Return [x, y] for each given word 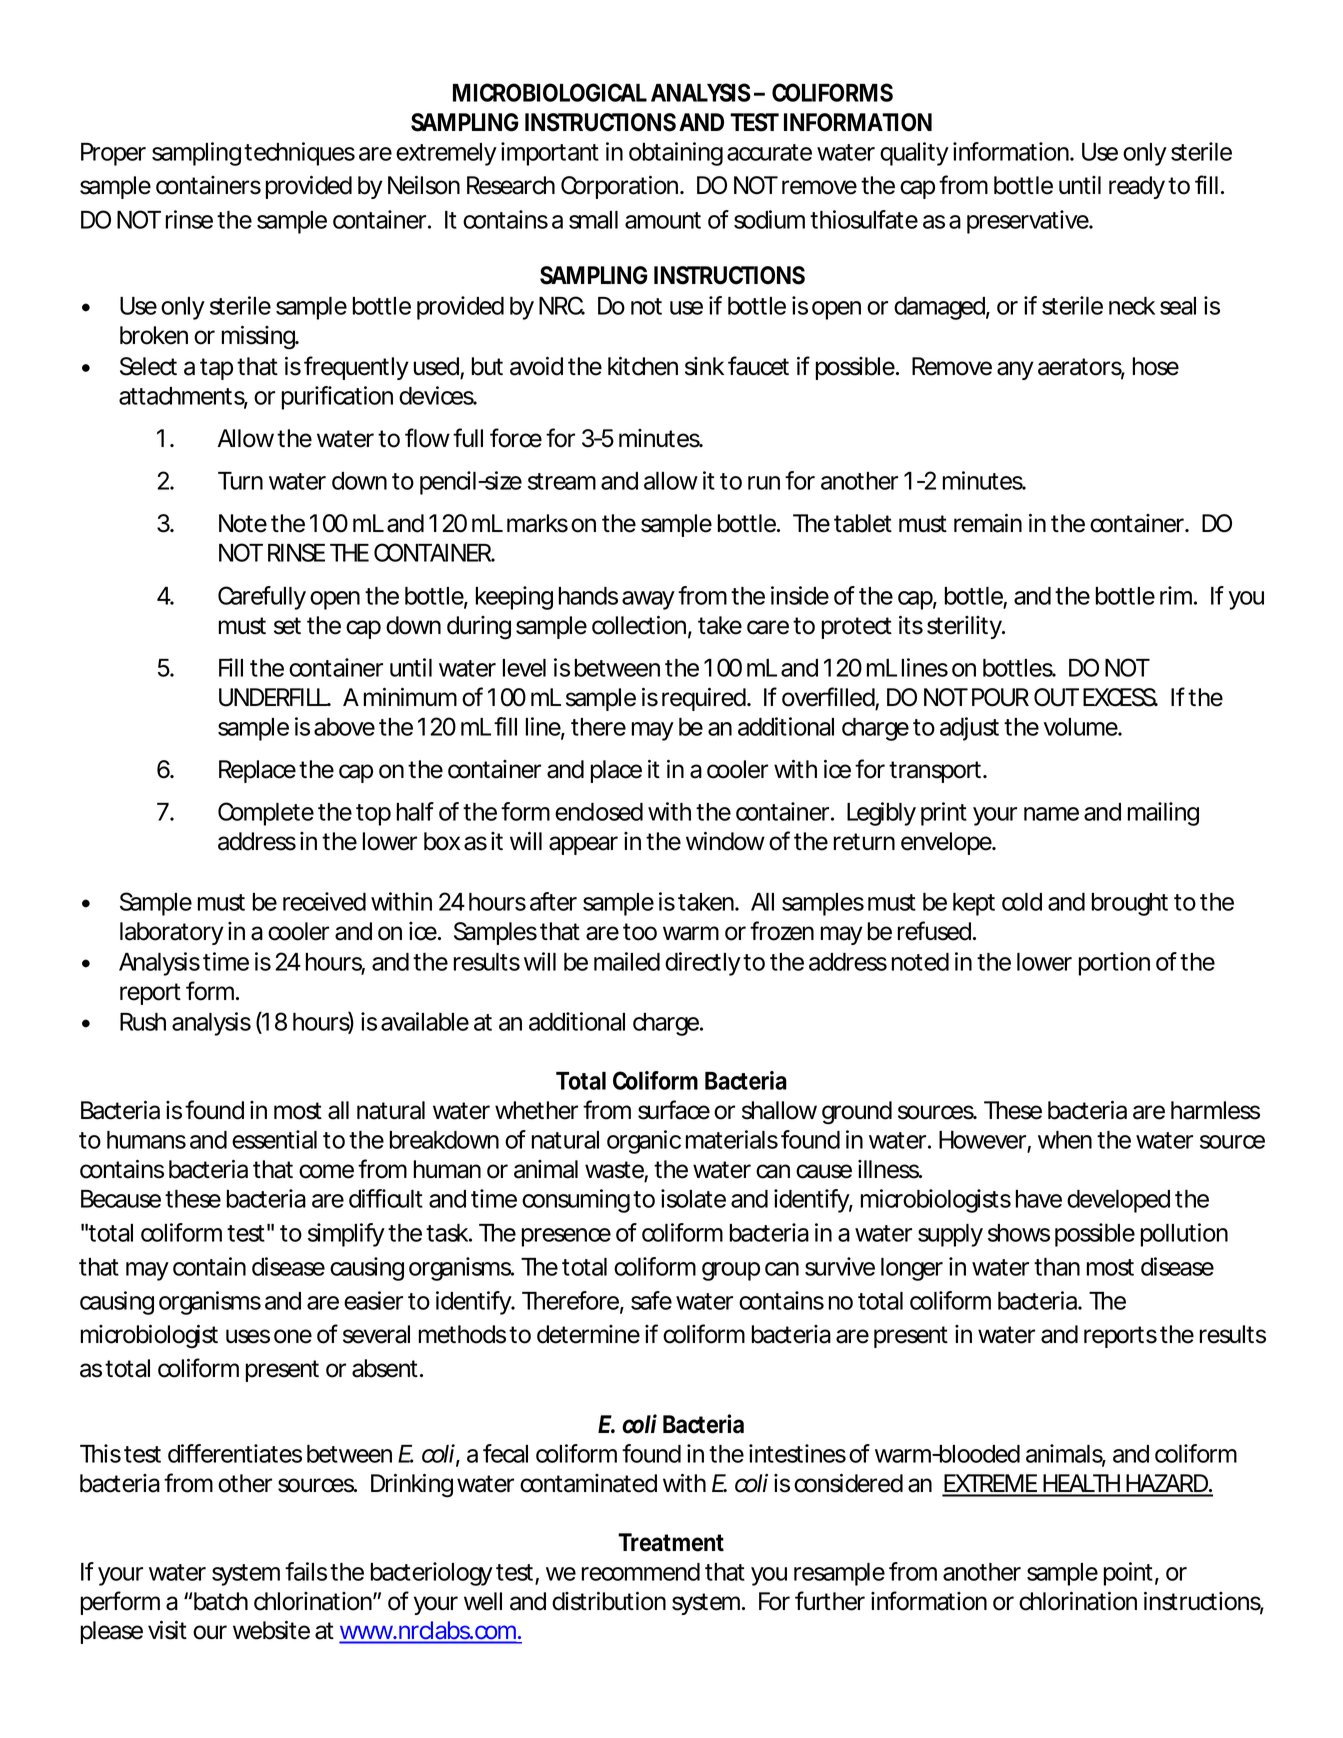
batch [221, 1601]
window [725, 841]
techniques [299, 154]
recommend [641, 1572]
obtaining [676, 154]
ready [1137, 187]
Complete [266, 814]
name [1051, 814]
